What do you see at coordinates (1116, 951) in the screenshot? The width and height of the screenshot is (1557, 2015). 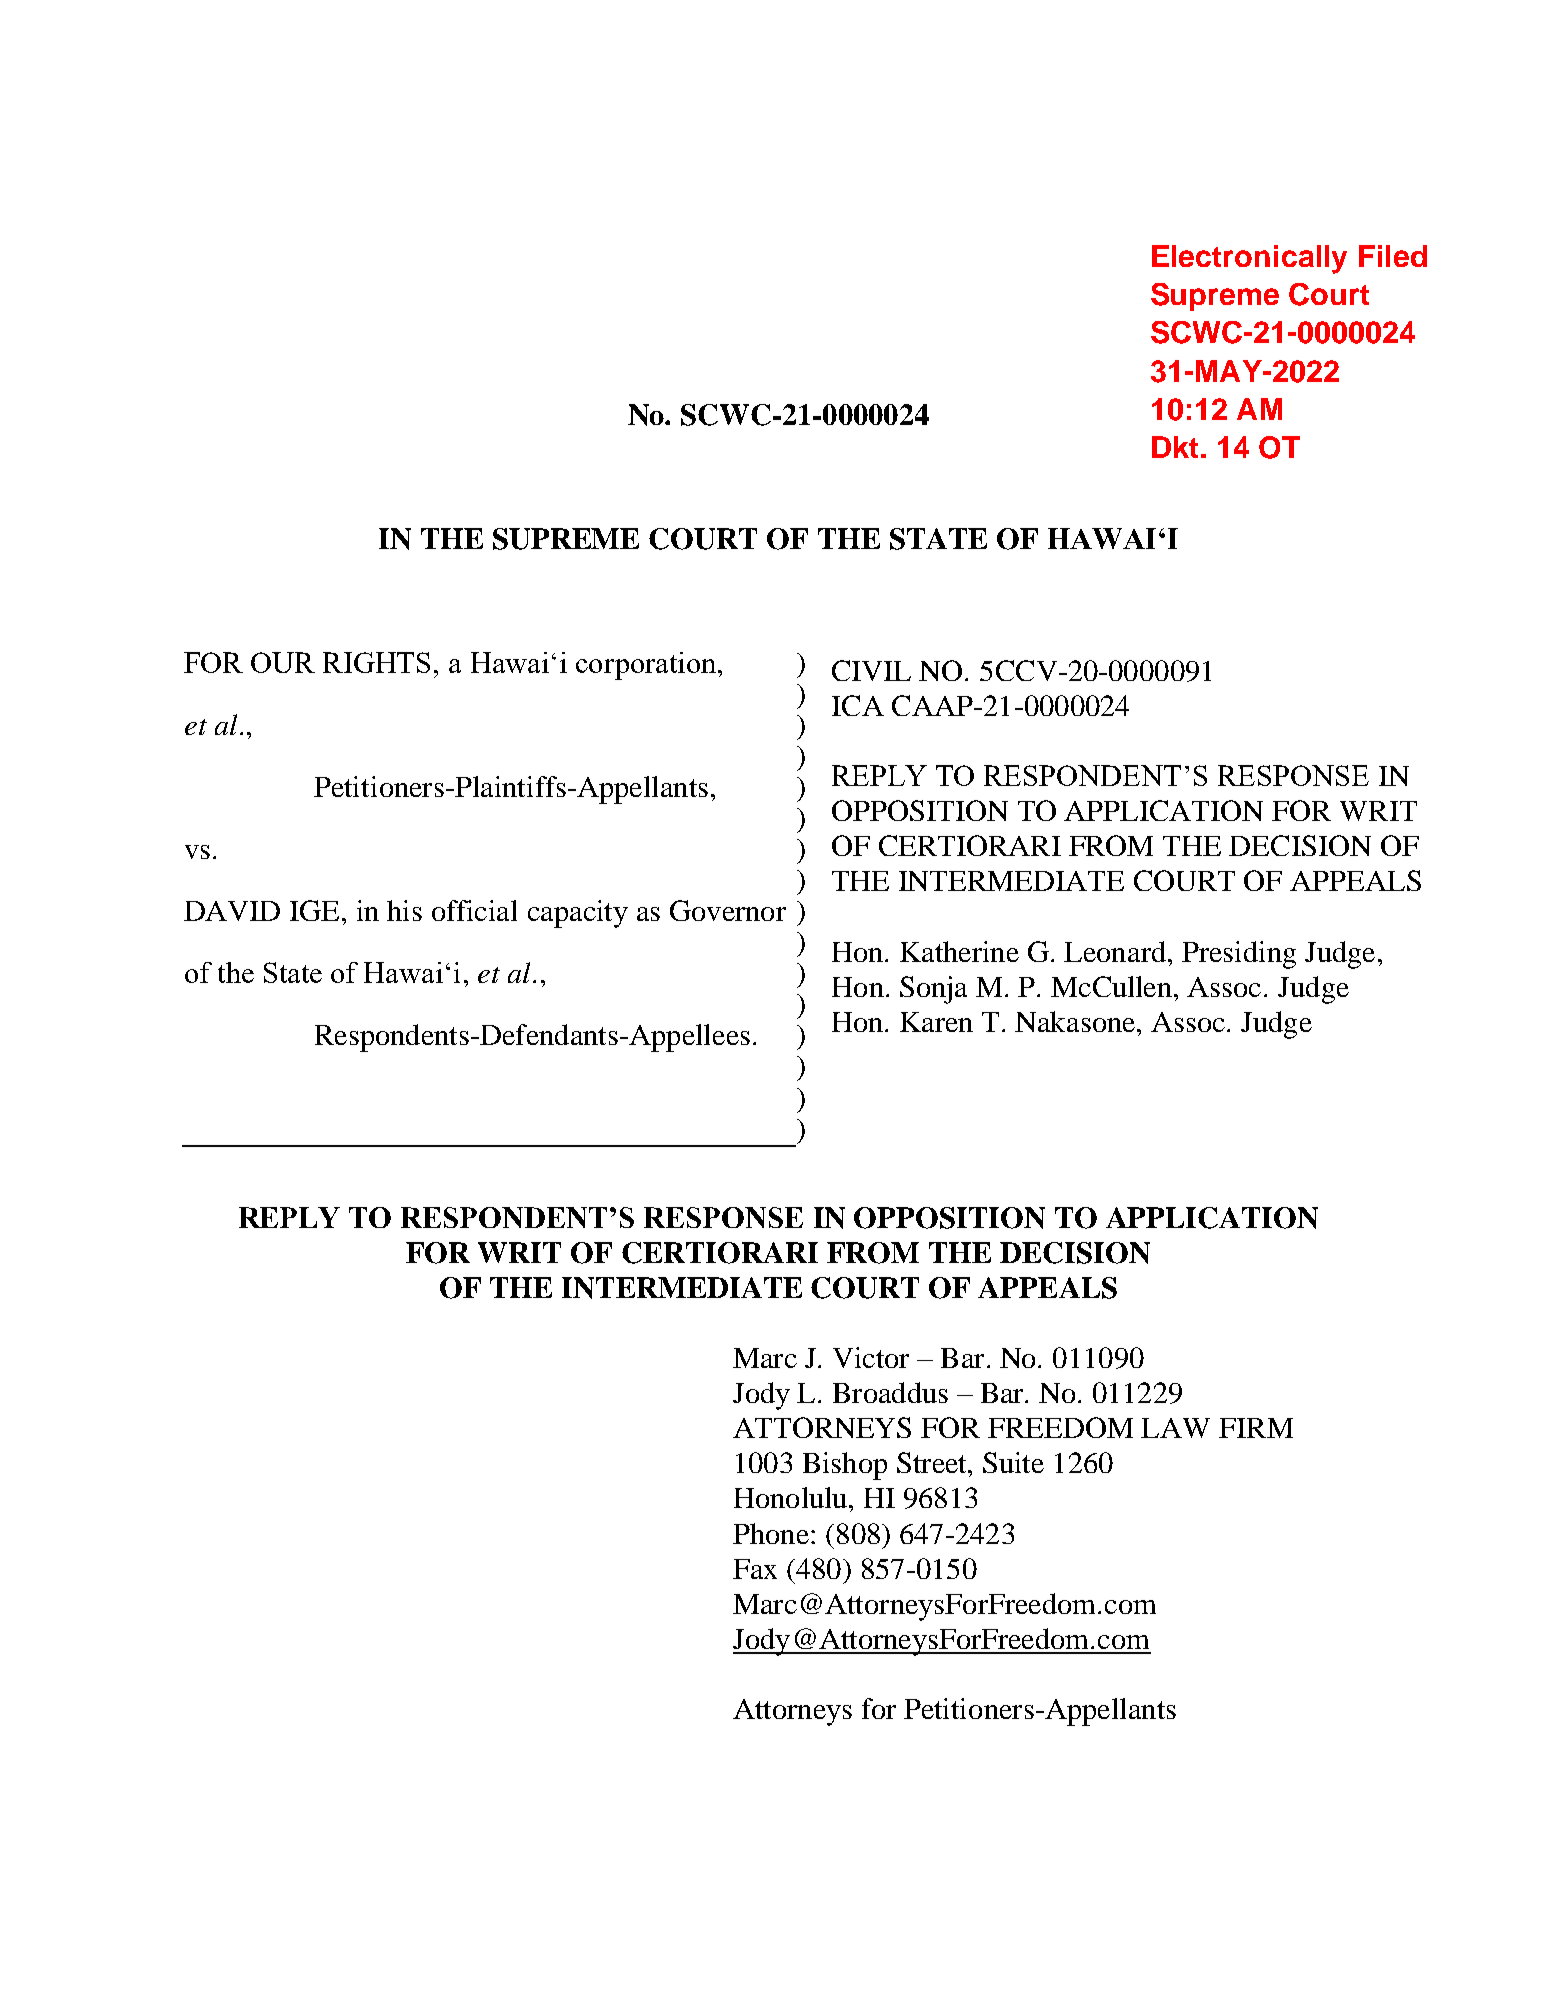 I see `Leonard` at bounding box center [1116, 951].
